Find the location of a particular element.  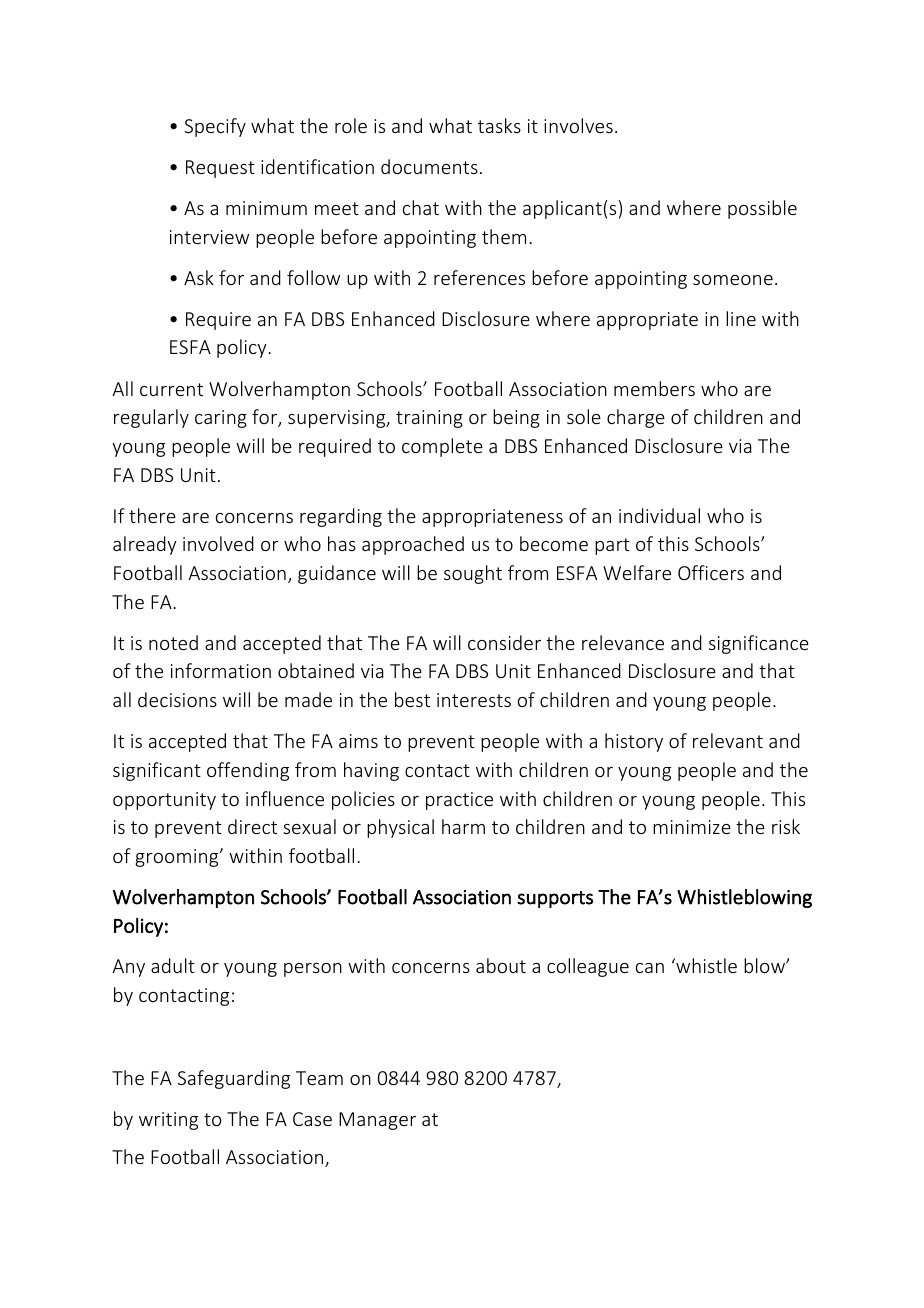

relevant is located at coordinates (728, 740).
